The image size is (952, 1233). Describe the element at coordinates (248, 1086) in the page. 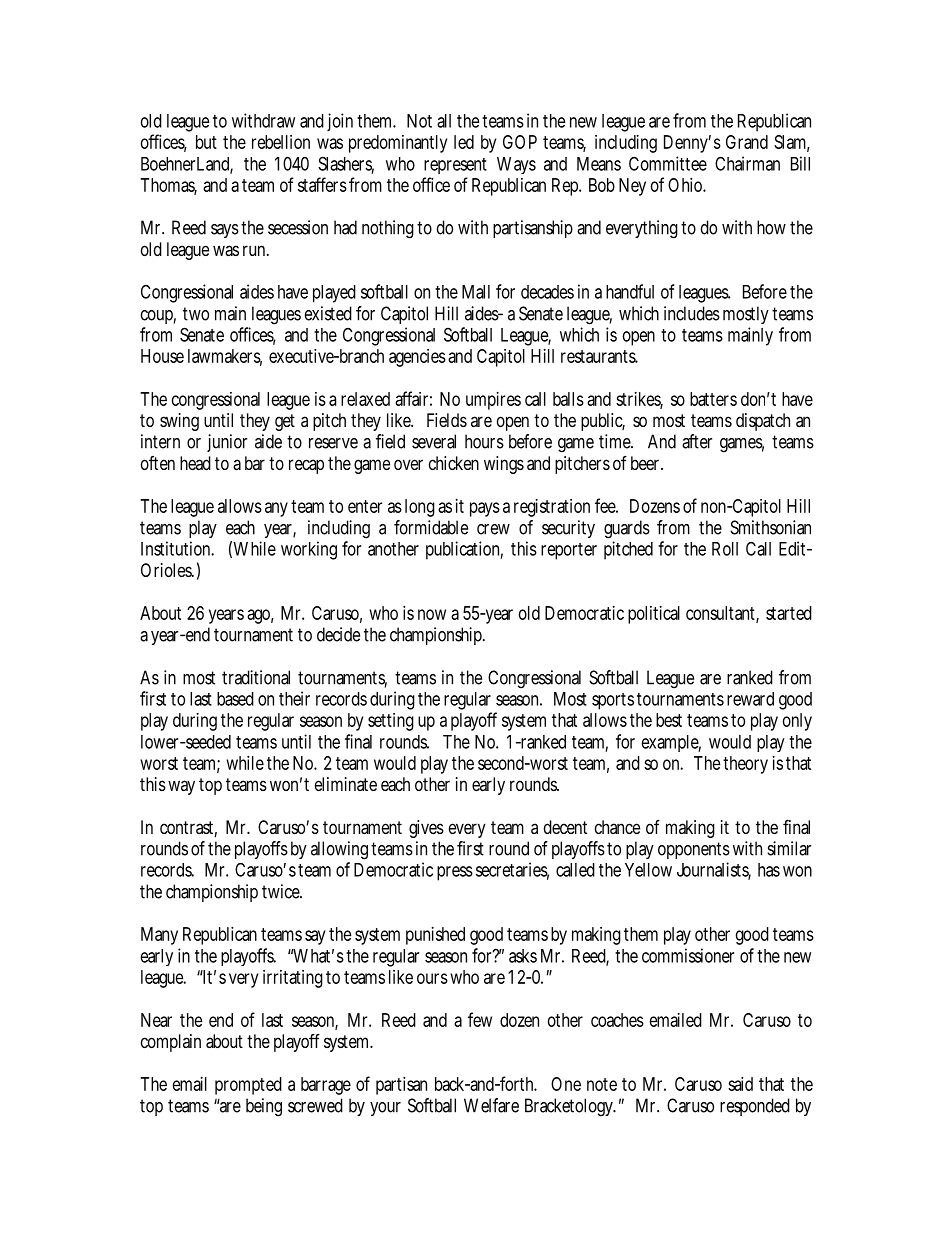

I see `prompted` at that location.
